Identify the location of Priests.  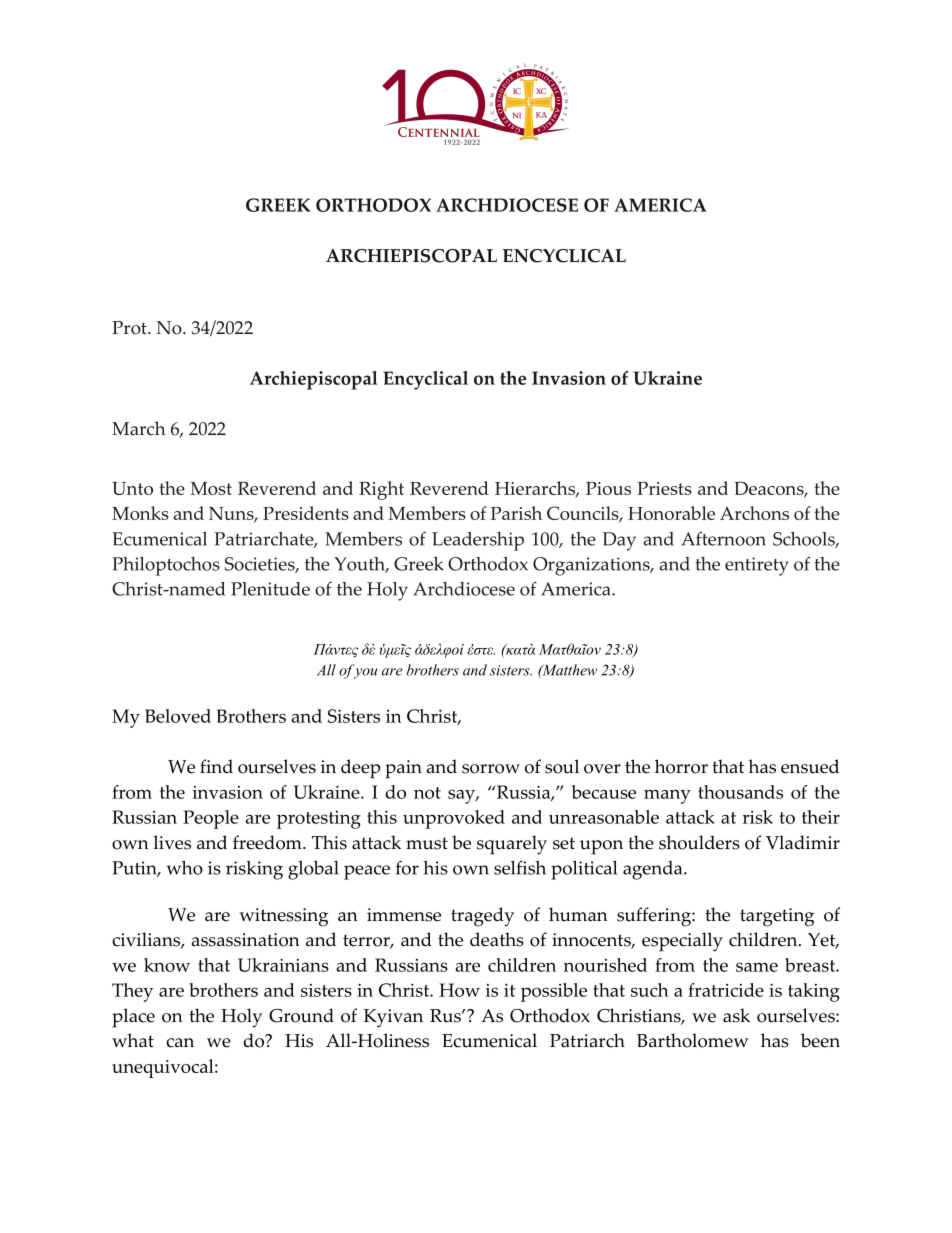
(664, 488).
